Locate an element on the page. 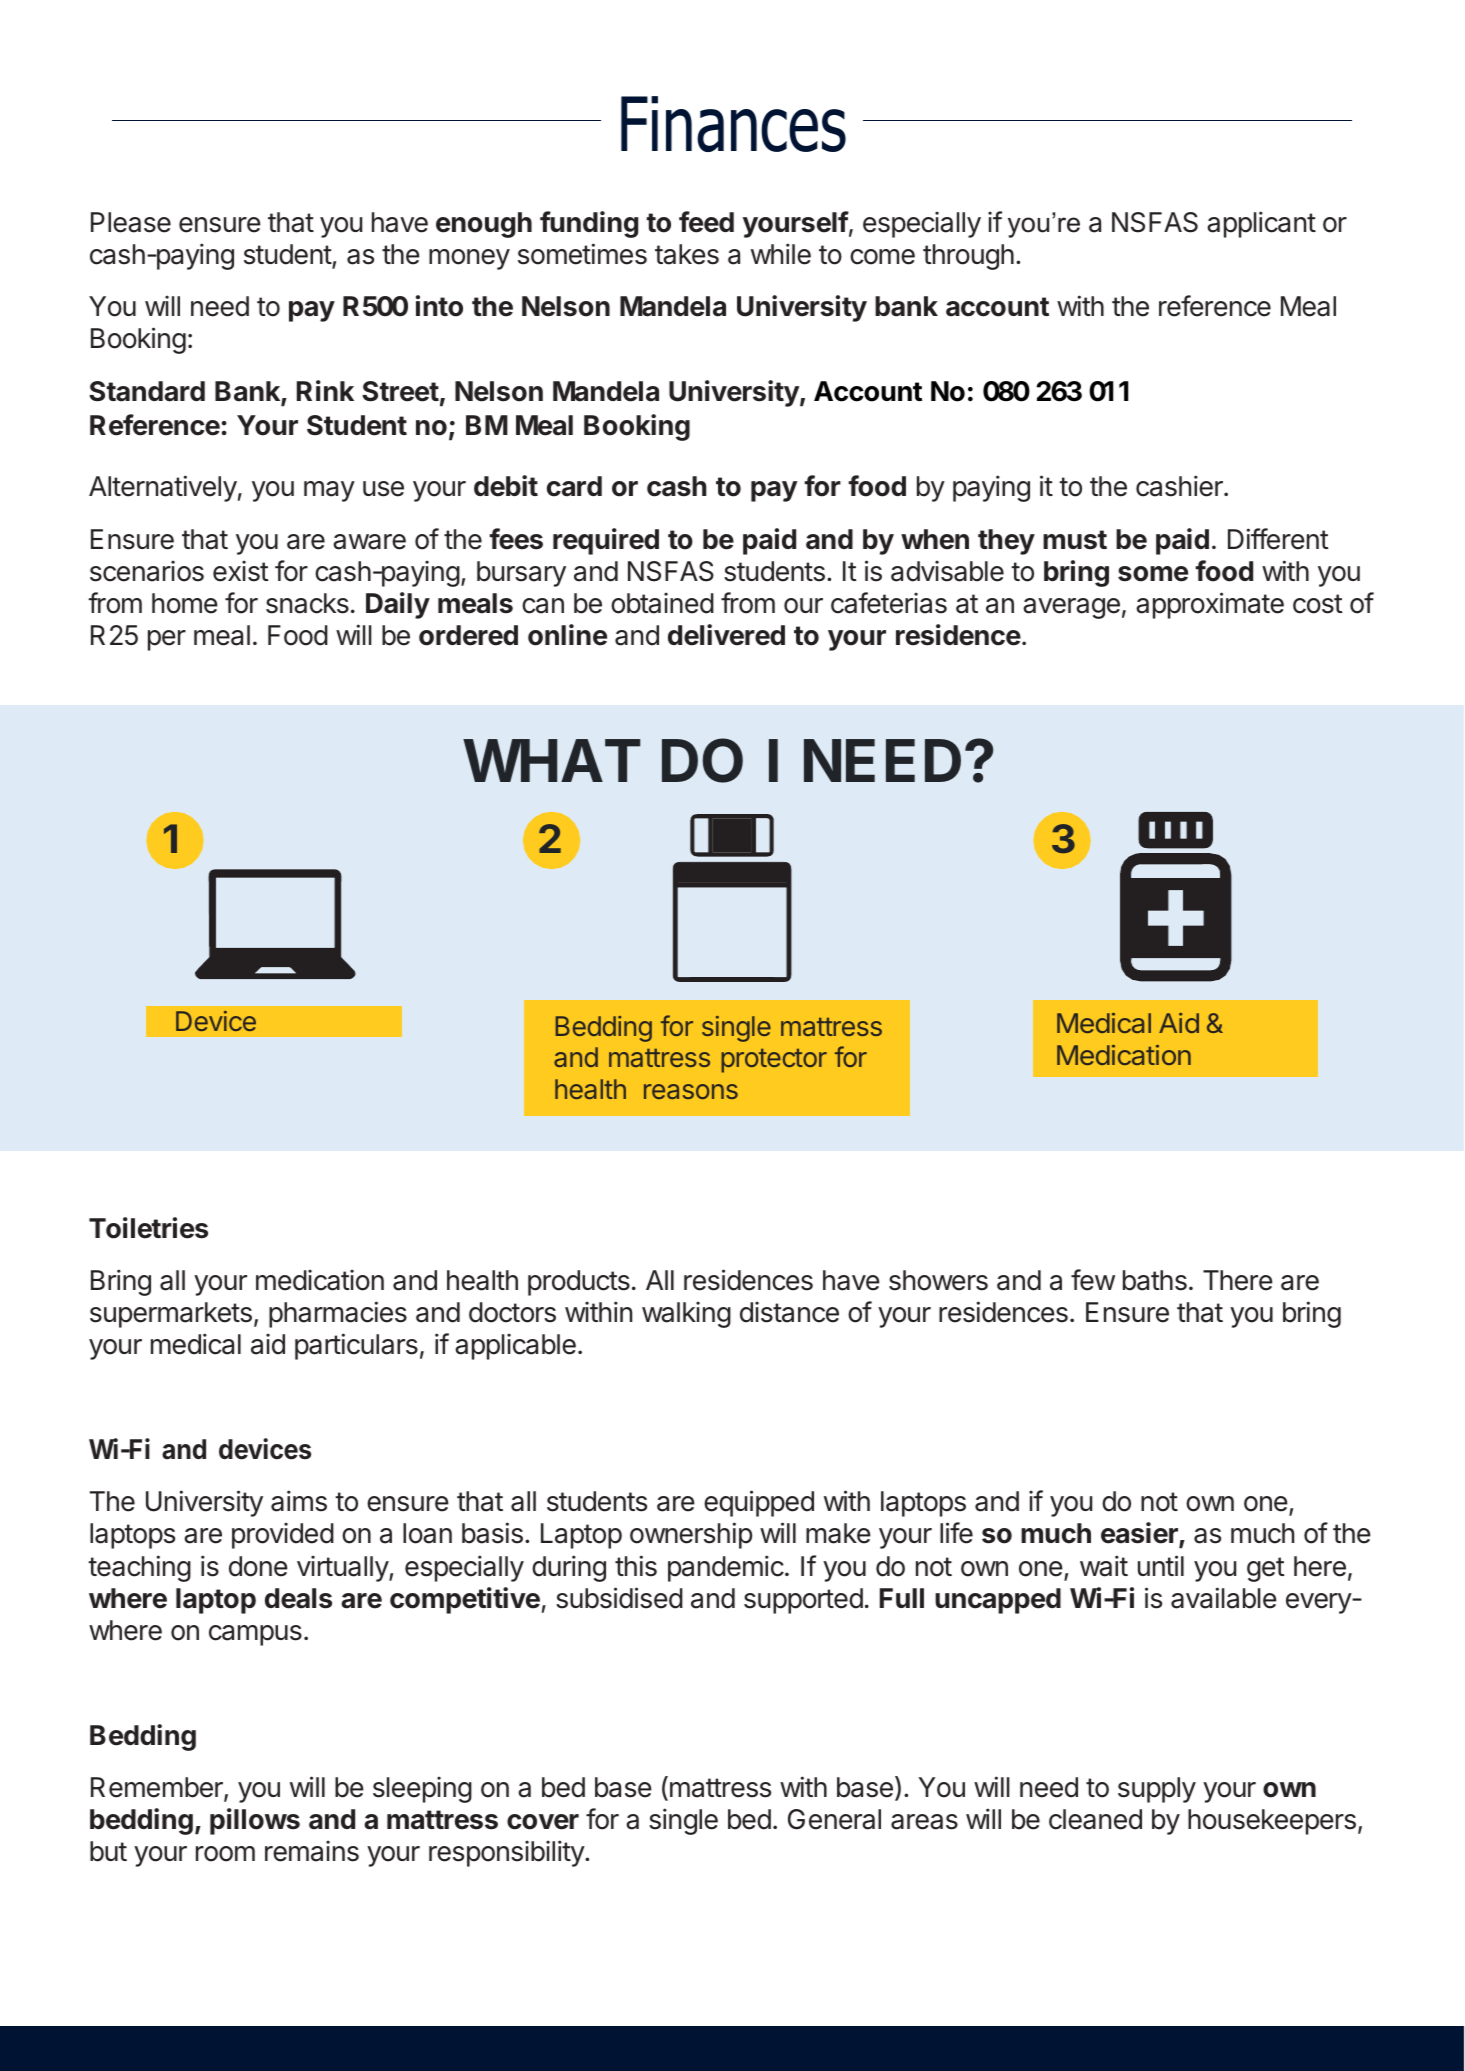  Toiletries is located at coordinates (148, 1228).
